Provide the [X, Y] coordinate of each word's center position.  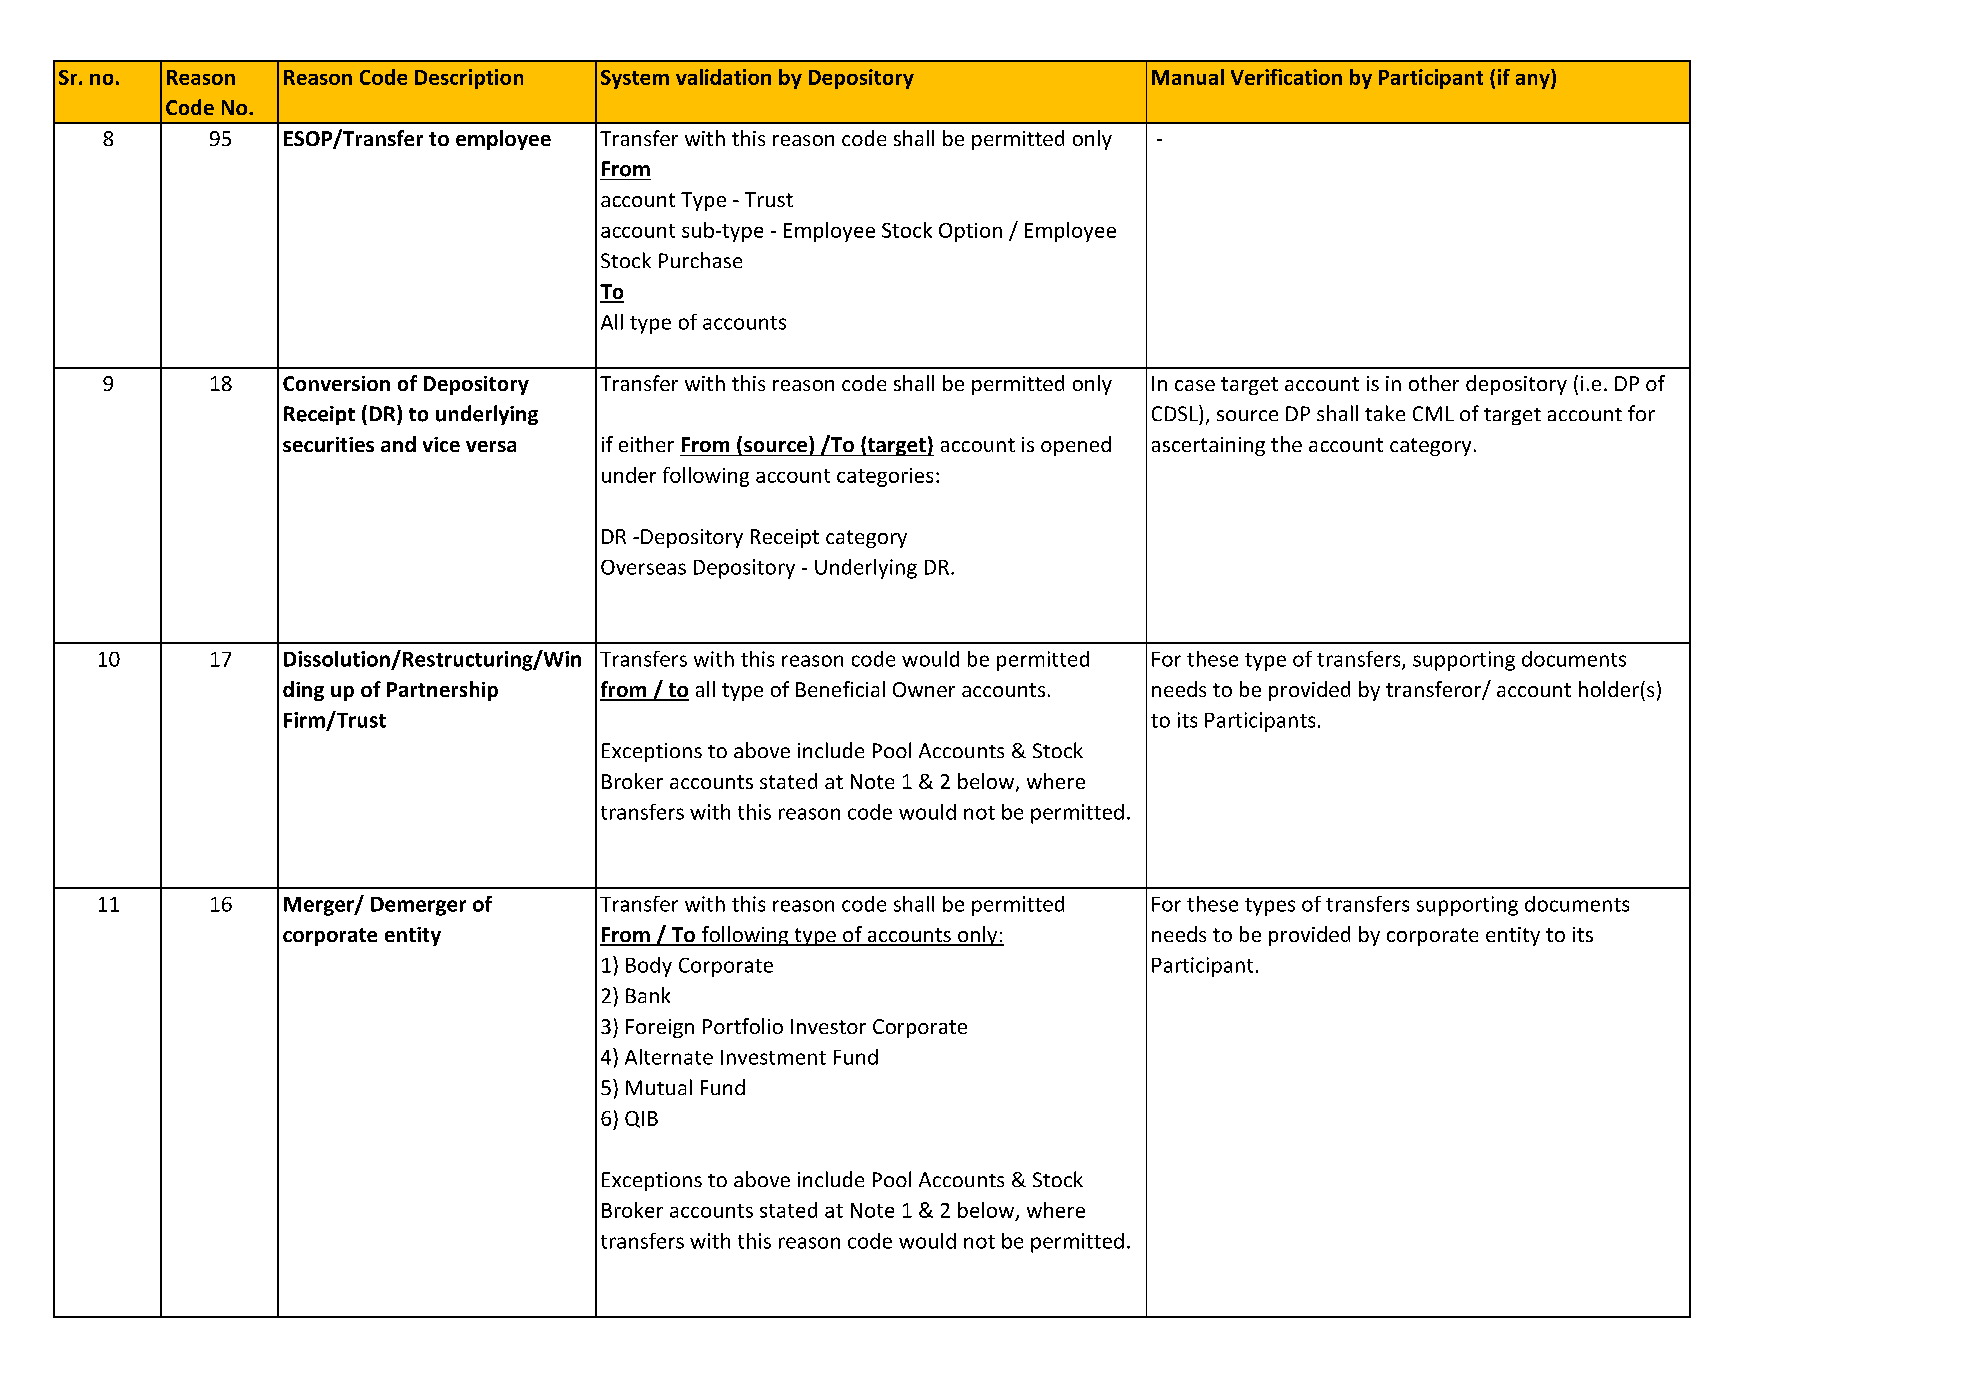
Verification [1286, 77]
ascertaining [1208, 446]
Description [469, 79]
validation [723, 77]
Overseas [643, 567]
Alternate [669, 1057]
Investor [828, 1026]
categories [885, 477]
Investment [773, 1057]
